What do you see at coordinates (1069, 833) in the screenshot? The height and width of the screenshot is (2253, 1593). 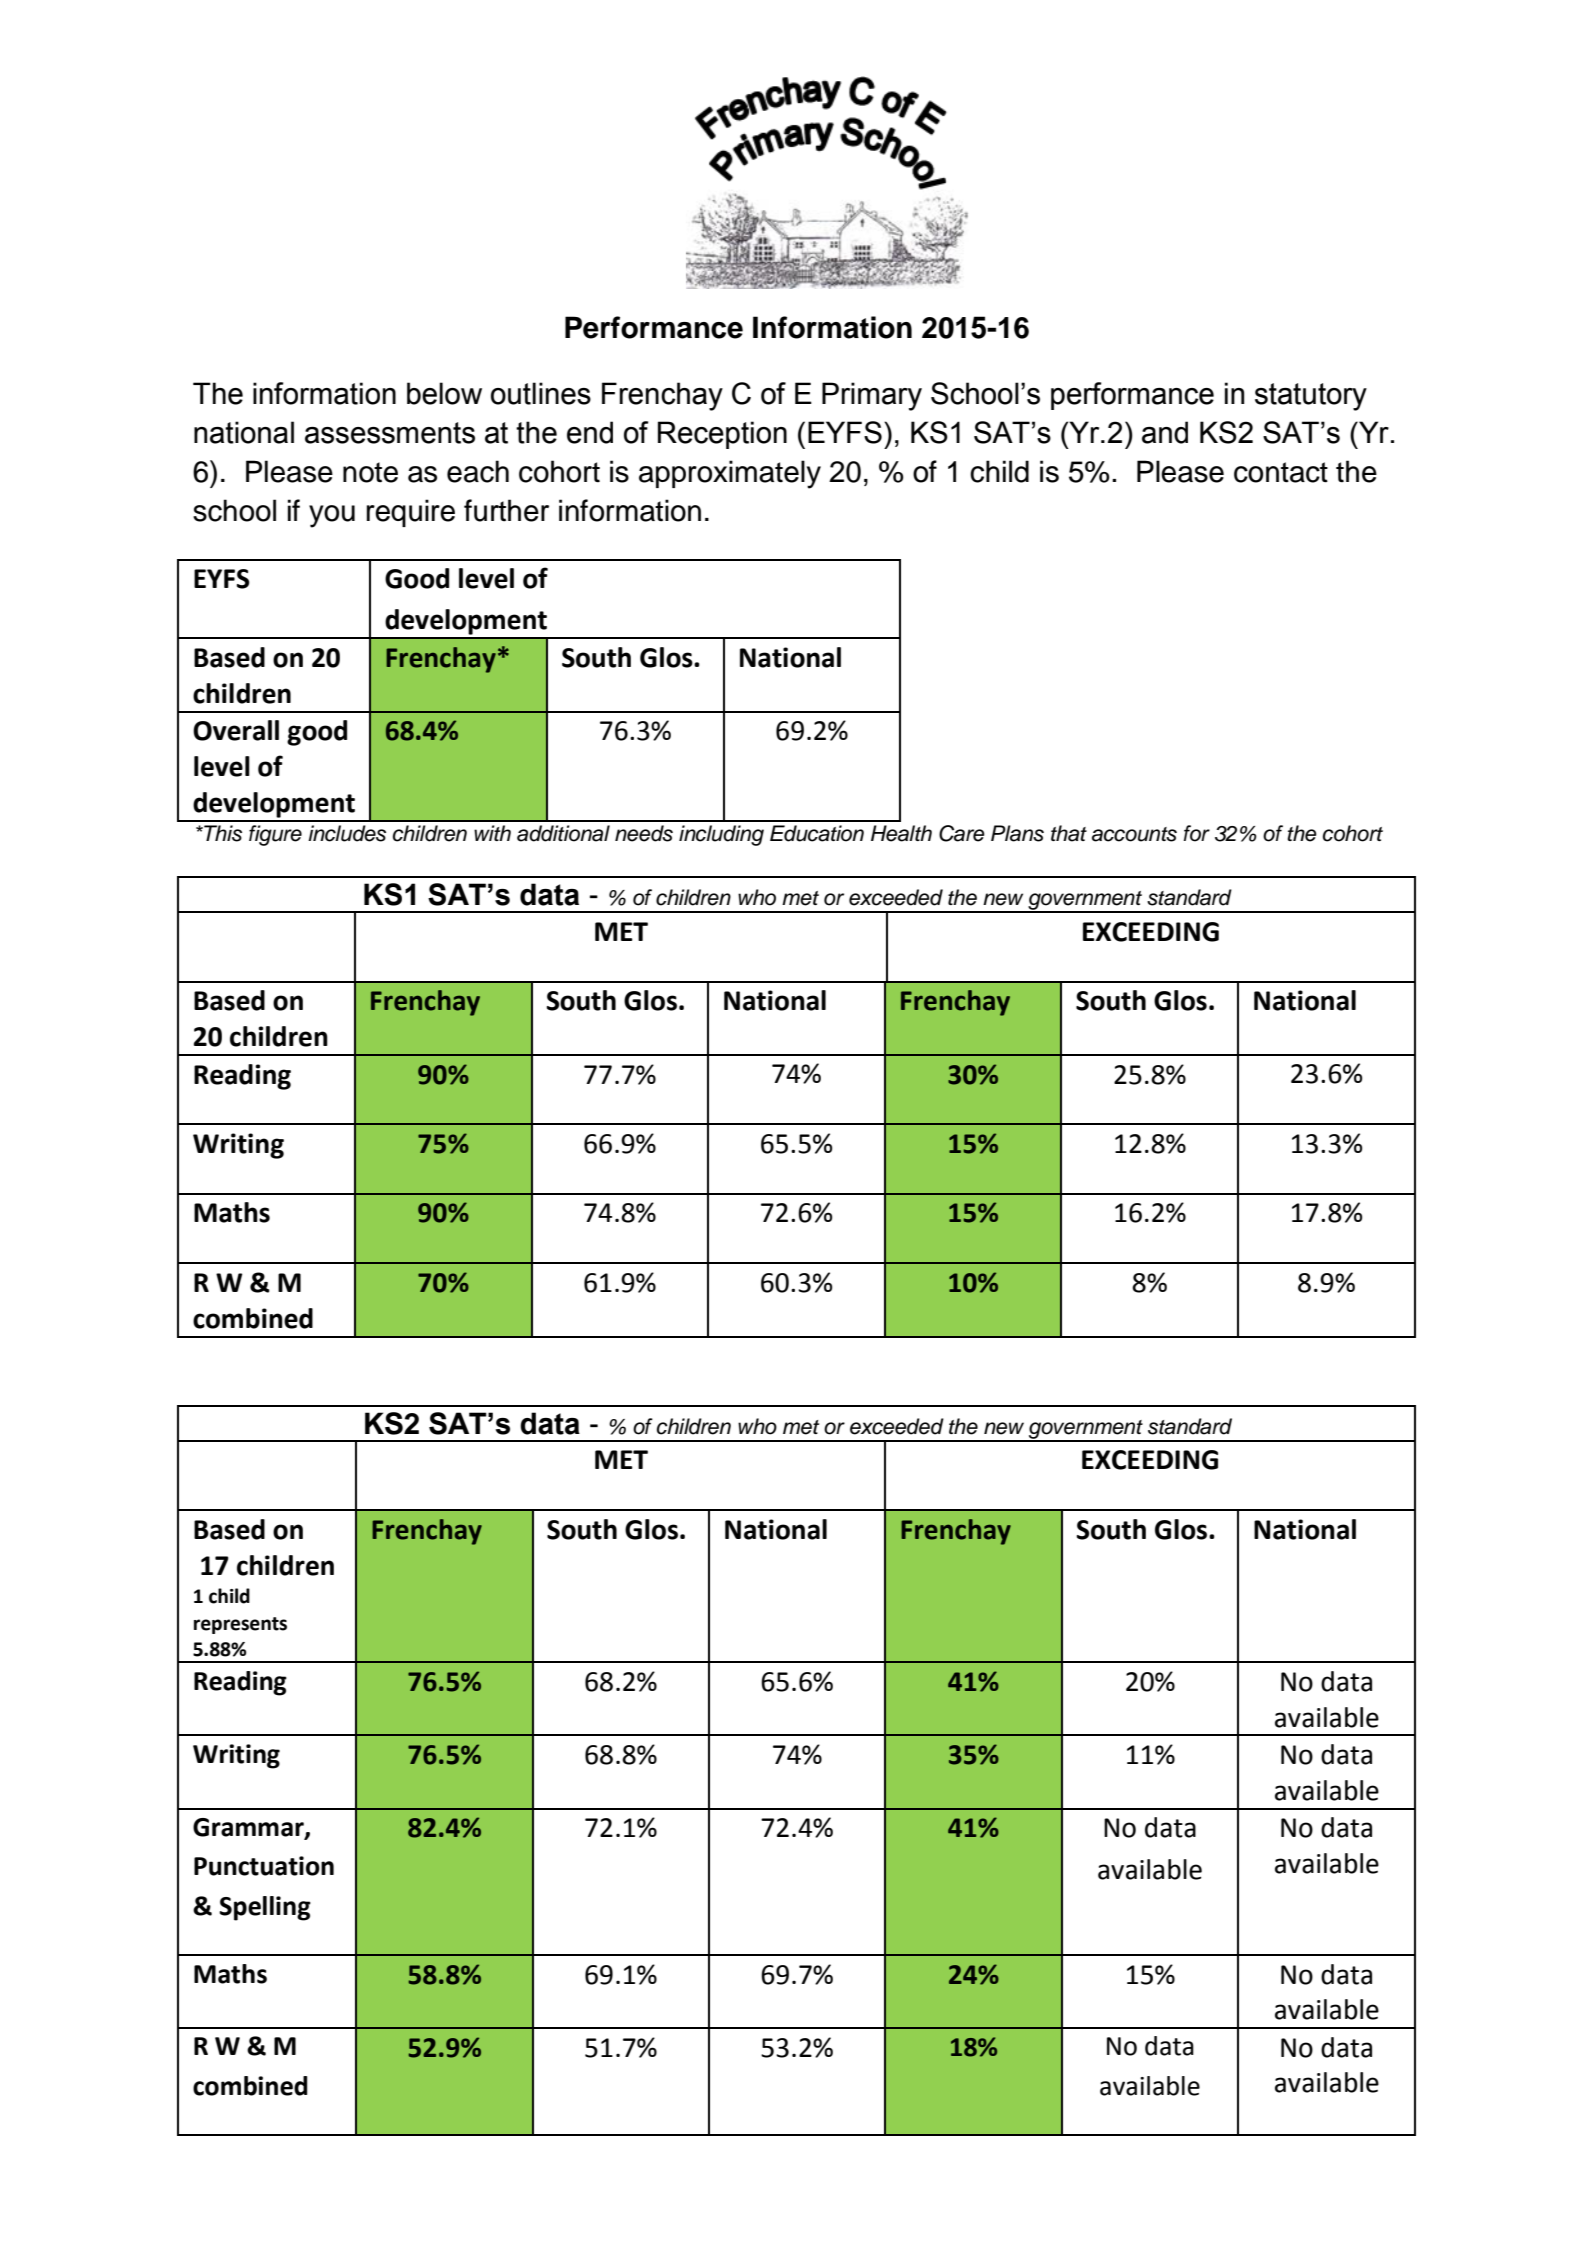 I see `that` at bounding box center [1069, 833].
